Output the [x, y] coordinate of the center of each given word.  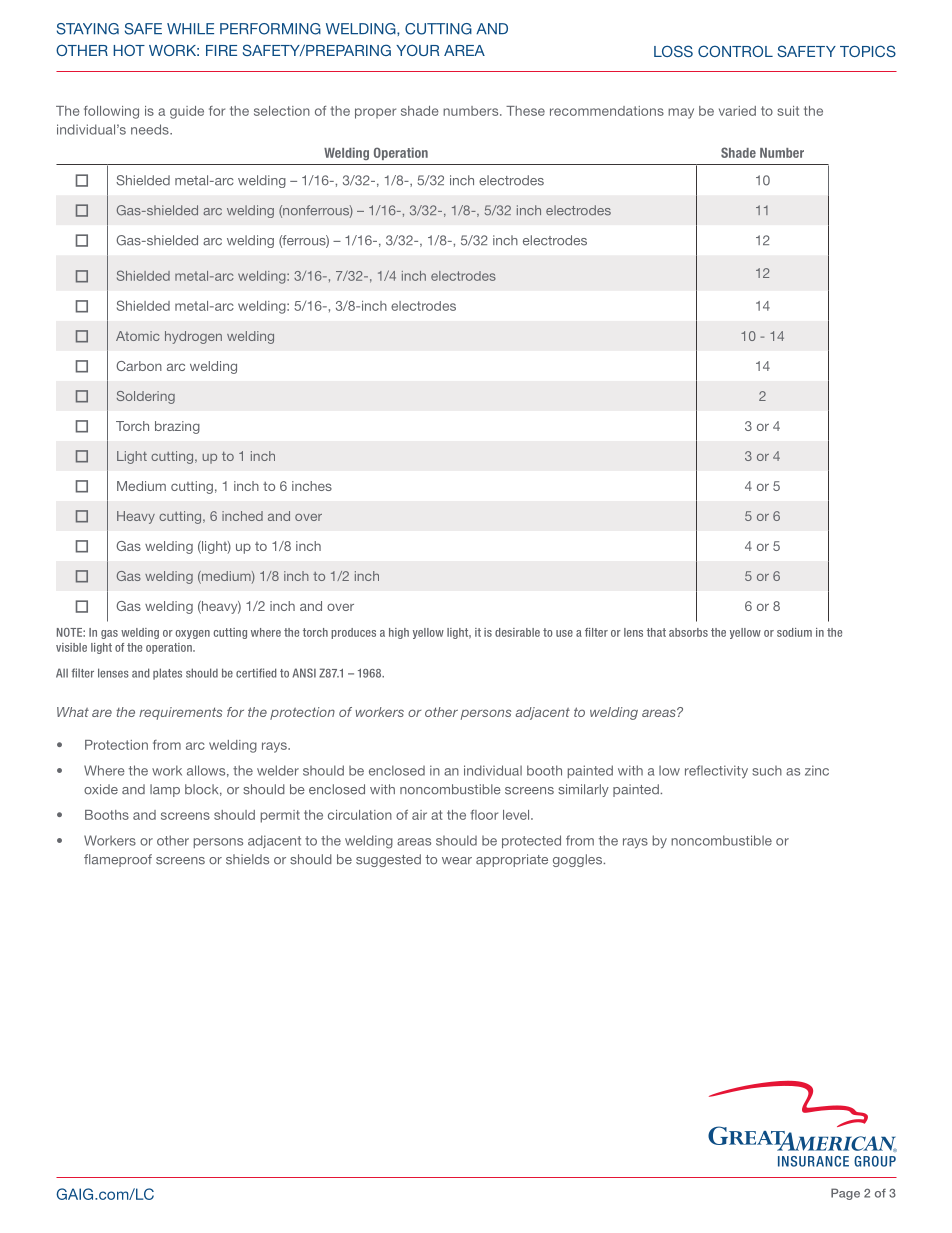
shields [247, 859]
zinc [817, 770]
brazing [177, 427]
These [525, 111]
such [767, 771]
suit [788, 111]
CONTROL [735, 51]
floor [484, 815]
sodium [794, 632]
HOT [129, 50]
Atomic [137, 336]
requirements [180, 713]
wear [457, 861]
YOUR [418, 50]
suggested [388, 860]
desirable [517, 632]
